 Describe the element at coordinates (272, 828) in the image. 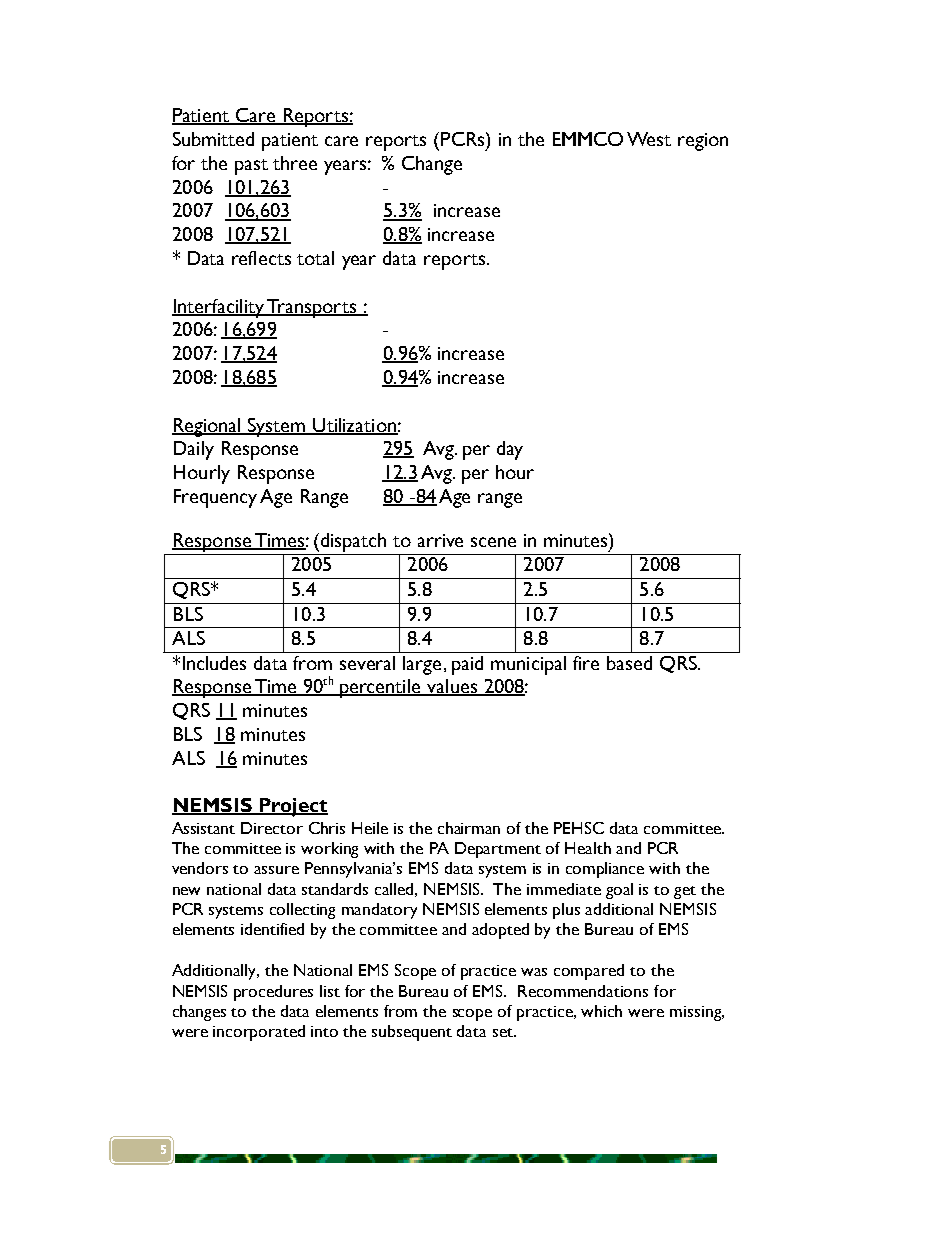

I see `Director` at that location.
